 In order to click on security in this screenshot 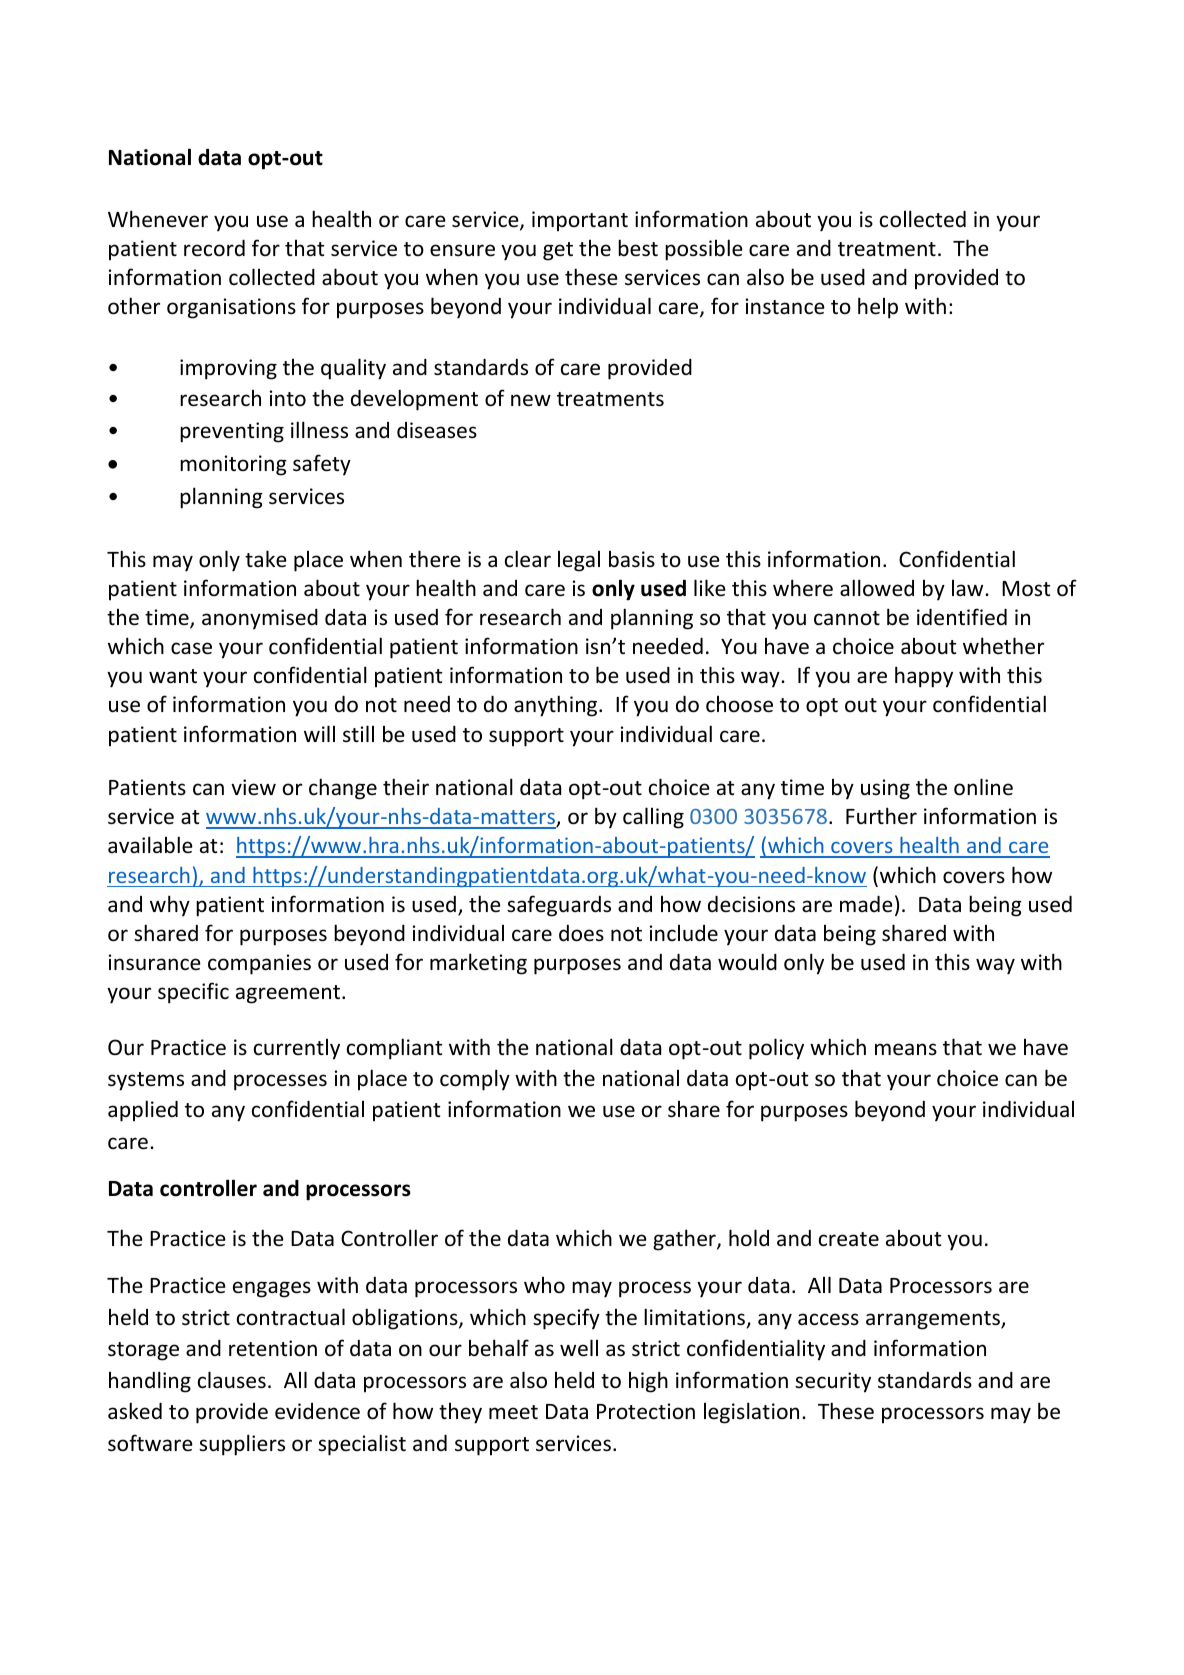, I will do `click(833, 1382)`.
